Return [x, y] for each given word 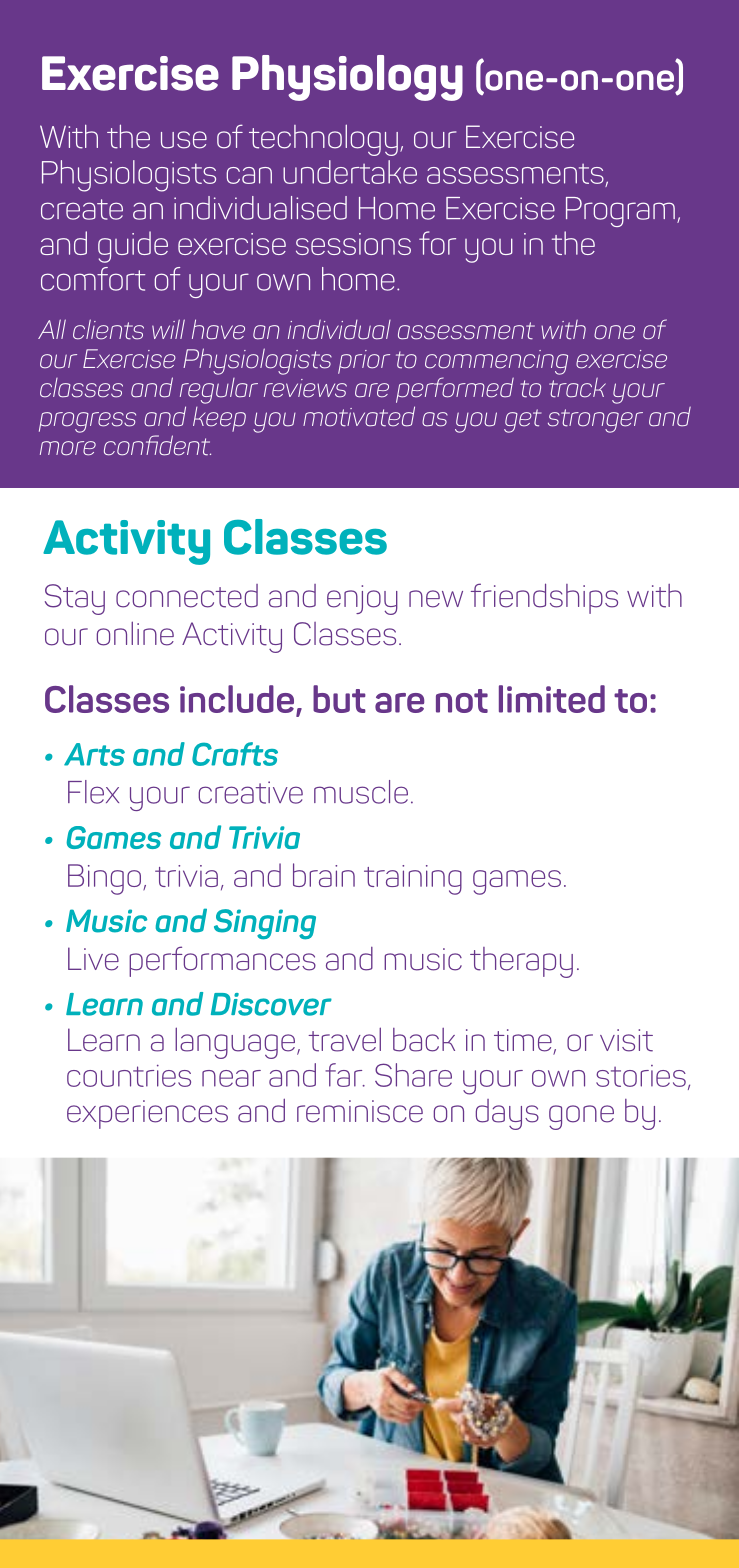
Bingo [106, 879]
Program [620, 212]
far [345, 1075]
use [184, 140]
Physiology [347, 78]
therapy [521, 962]
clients [108, 329]
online [135, 633]
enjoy [362, 600]
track [577, 388]
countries [129, 1076]
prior [364, 362]
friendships [544, 598]
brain [324, 875]
